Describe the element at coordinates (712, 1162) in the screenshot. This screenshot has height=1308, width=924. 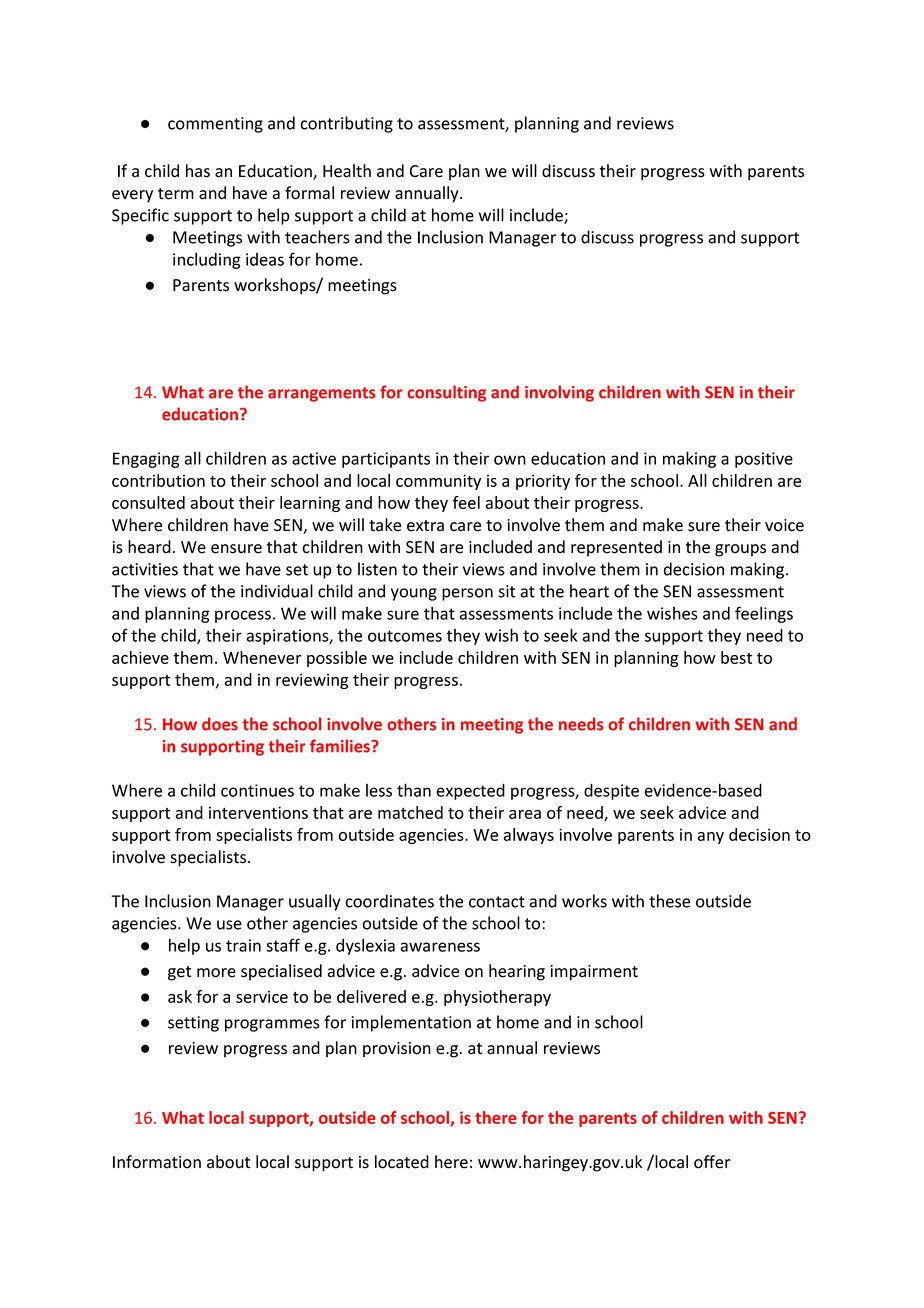
I see `offer` at that location.
